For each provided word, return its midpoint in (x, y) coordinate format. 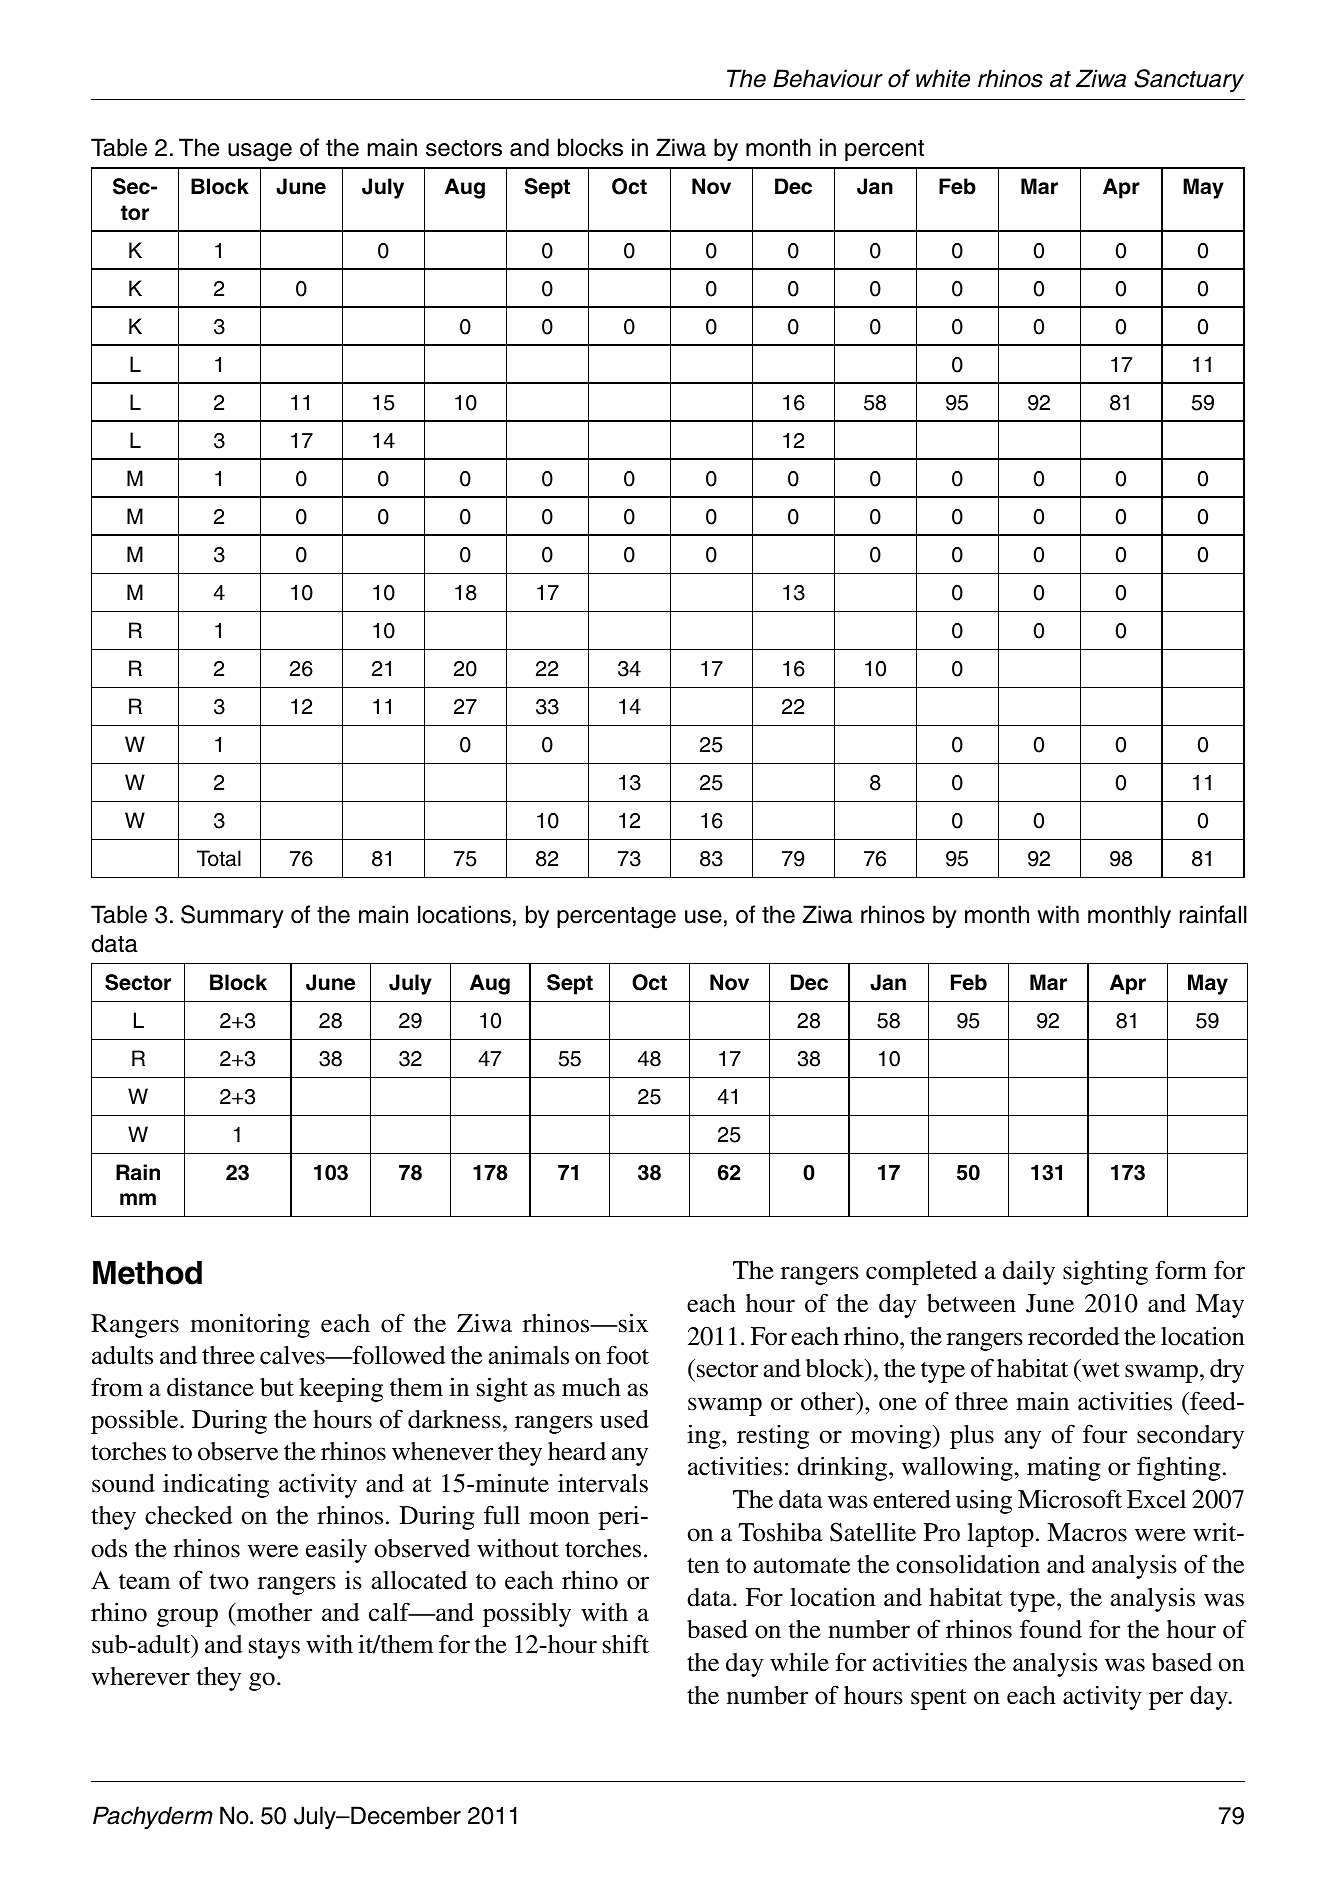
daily (1029, 1273)
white (943, 78)
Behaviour (828, 78)
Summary (232, 916)
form (1181, 1270)
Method (147, 1273)
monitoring (250, 1325)
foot (628, 1355)
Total (219, 858)
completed (921, 1273)
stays (274, 1648)
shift (626, 1644)
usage (260, 152)
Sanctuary (1189, 80)
